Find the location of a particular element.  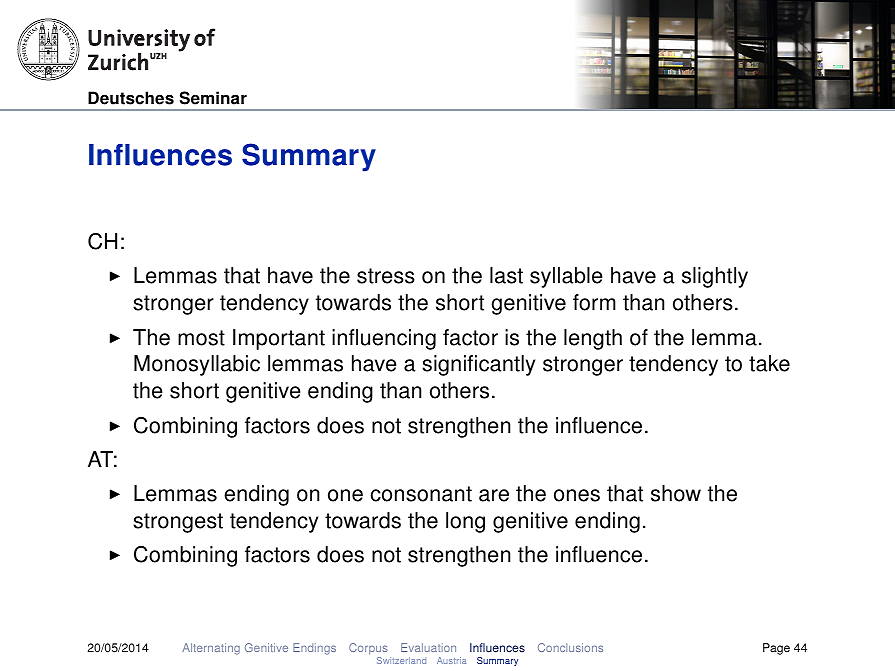

Alternating is located at coordinates (211, 649).
